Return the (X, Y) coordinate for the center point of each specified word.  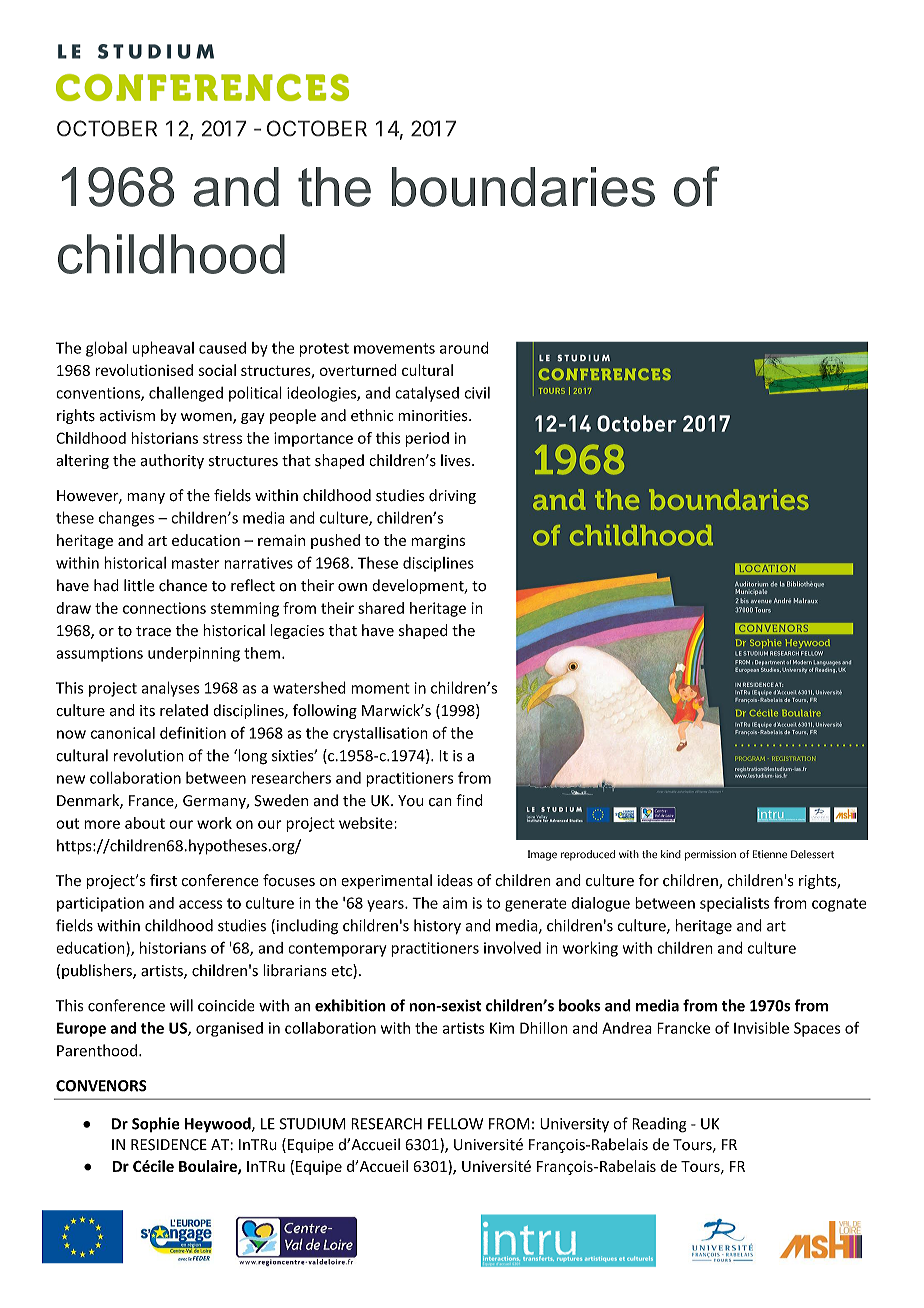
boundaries (523, 187)
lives (457, 460)
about (145, 823)
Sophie (156, 1124)
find (469, 800)
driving (452, 496)
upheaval (163, 349)
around (464, 348)
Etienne (770, 854)
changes (126, 519)
